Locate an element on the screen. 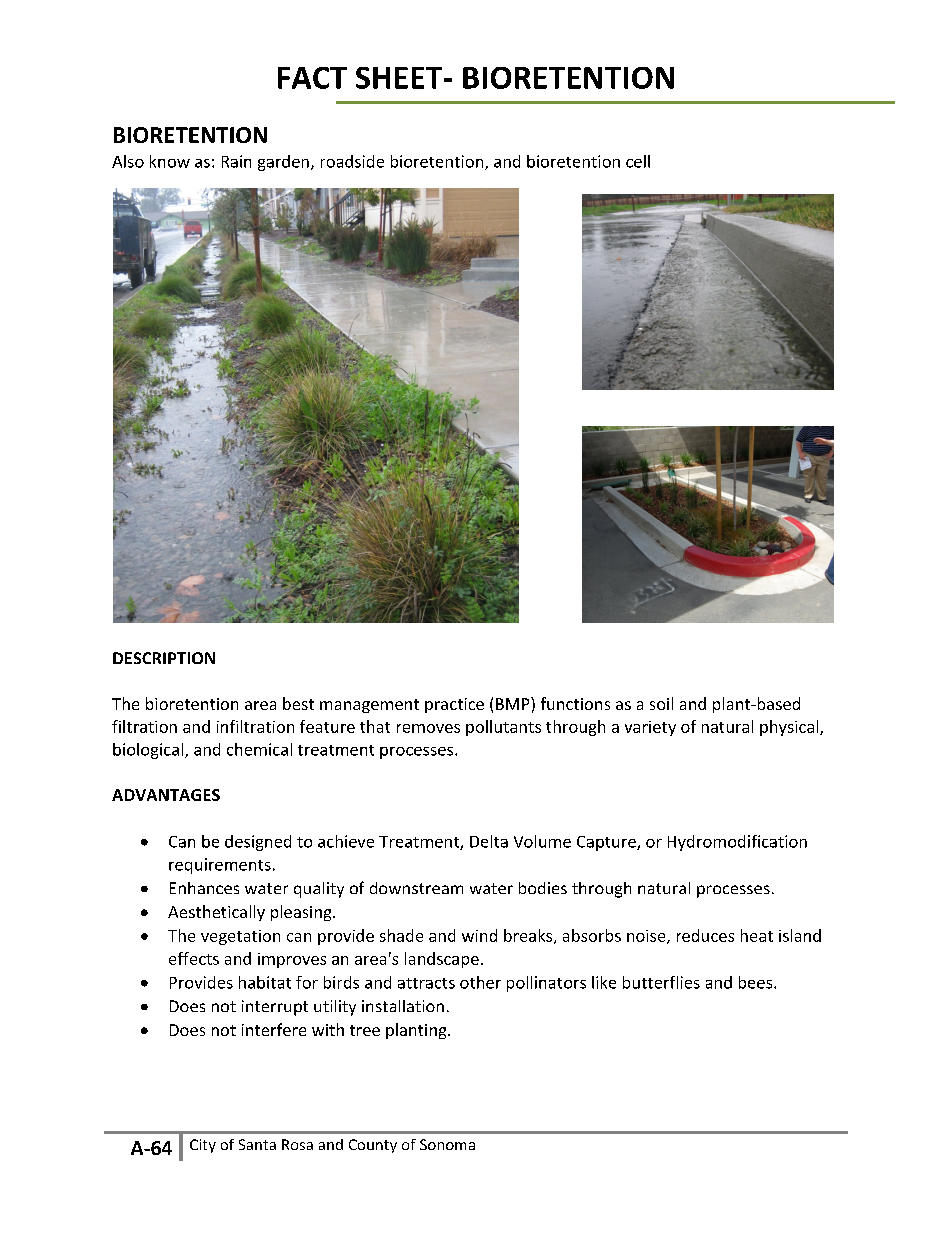  practice is located at coordinates (454, 705).
